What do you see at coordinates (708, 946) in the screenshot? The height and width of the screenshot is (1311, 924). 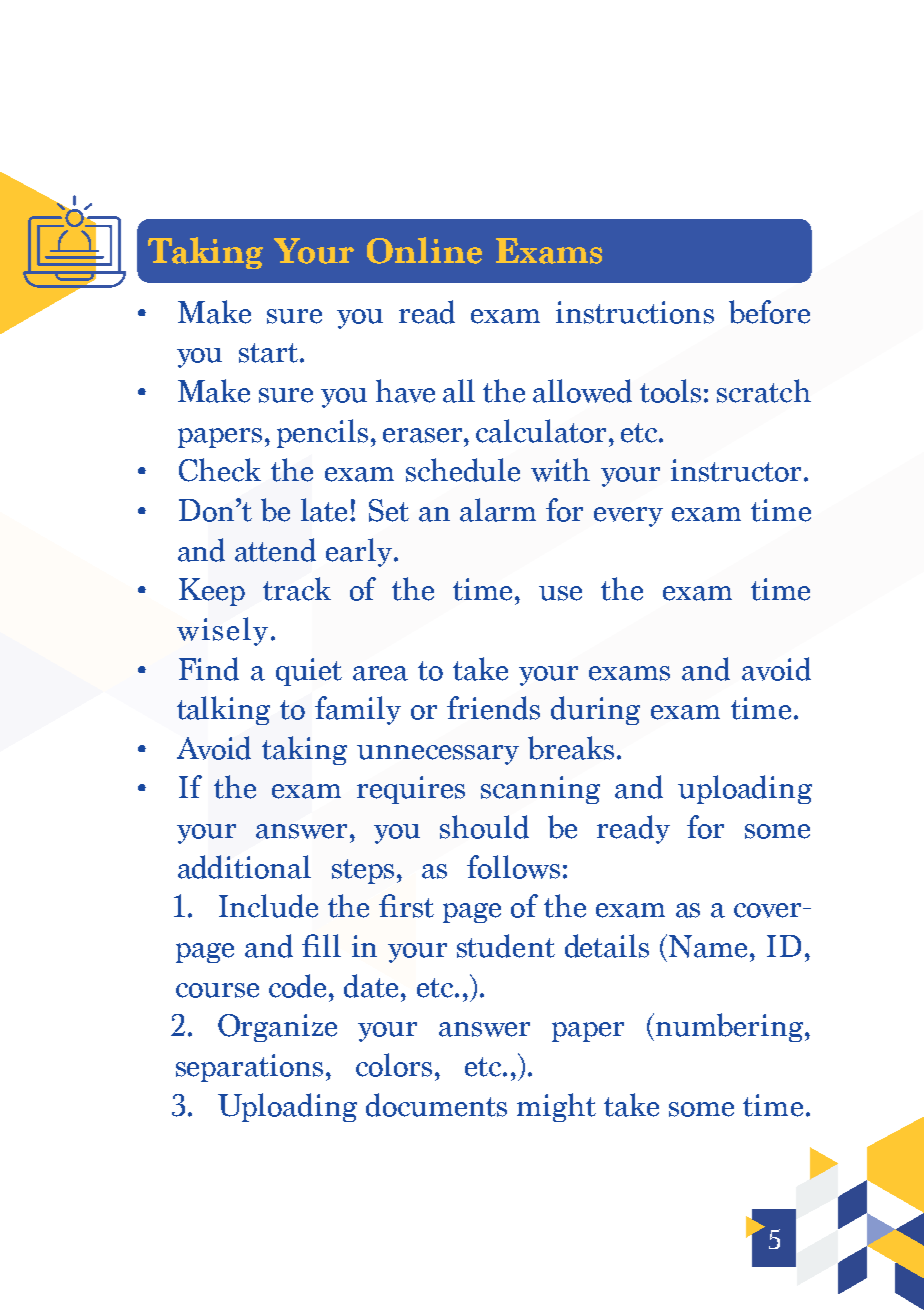 I see `Name` at bounding box center [708, 946].
